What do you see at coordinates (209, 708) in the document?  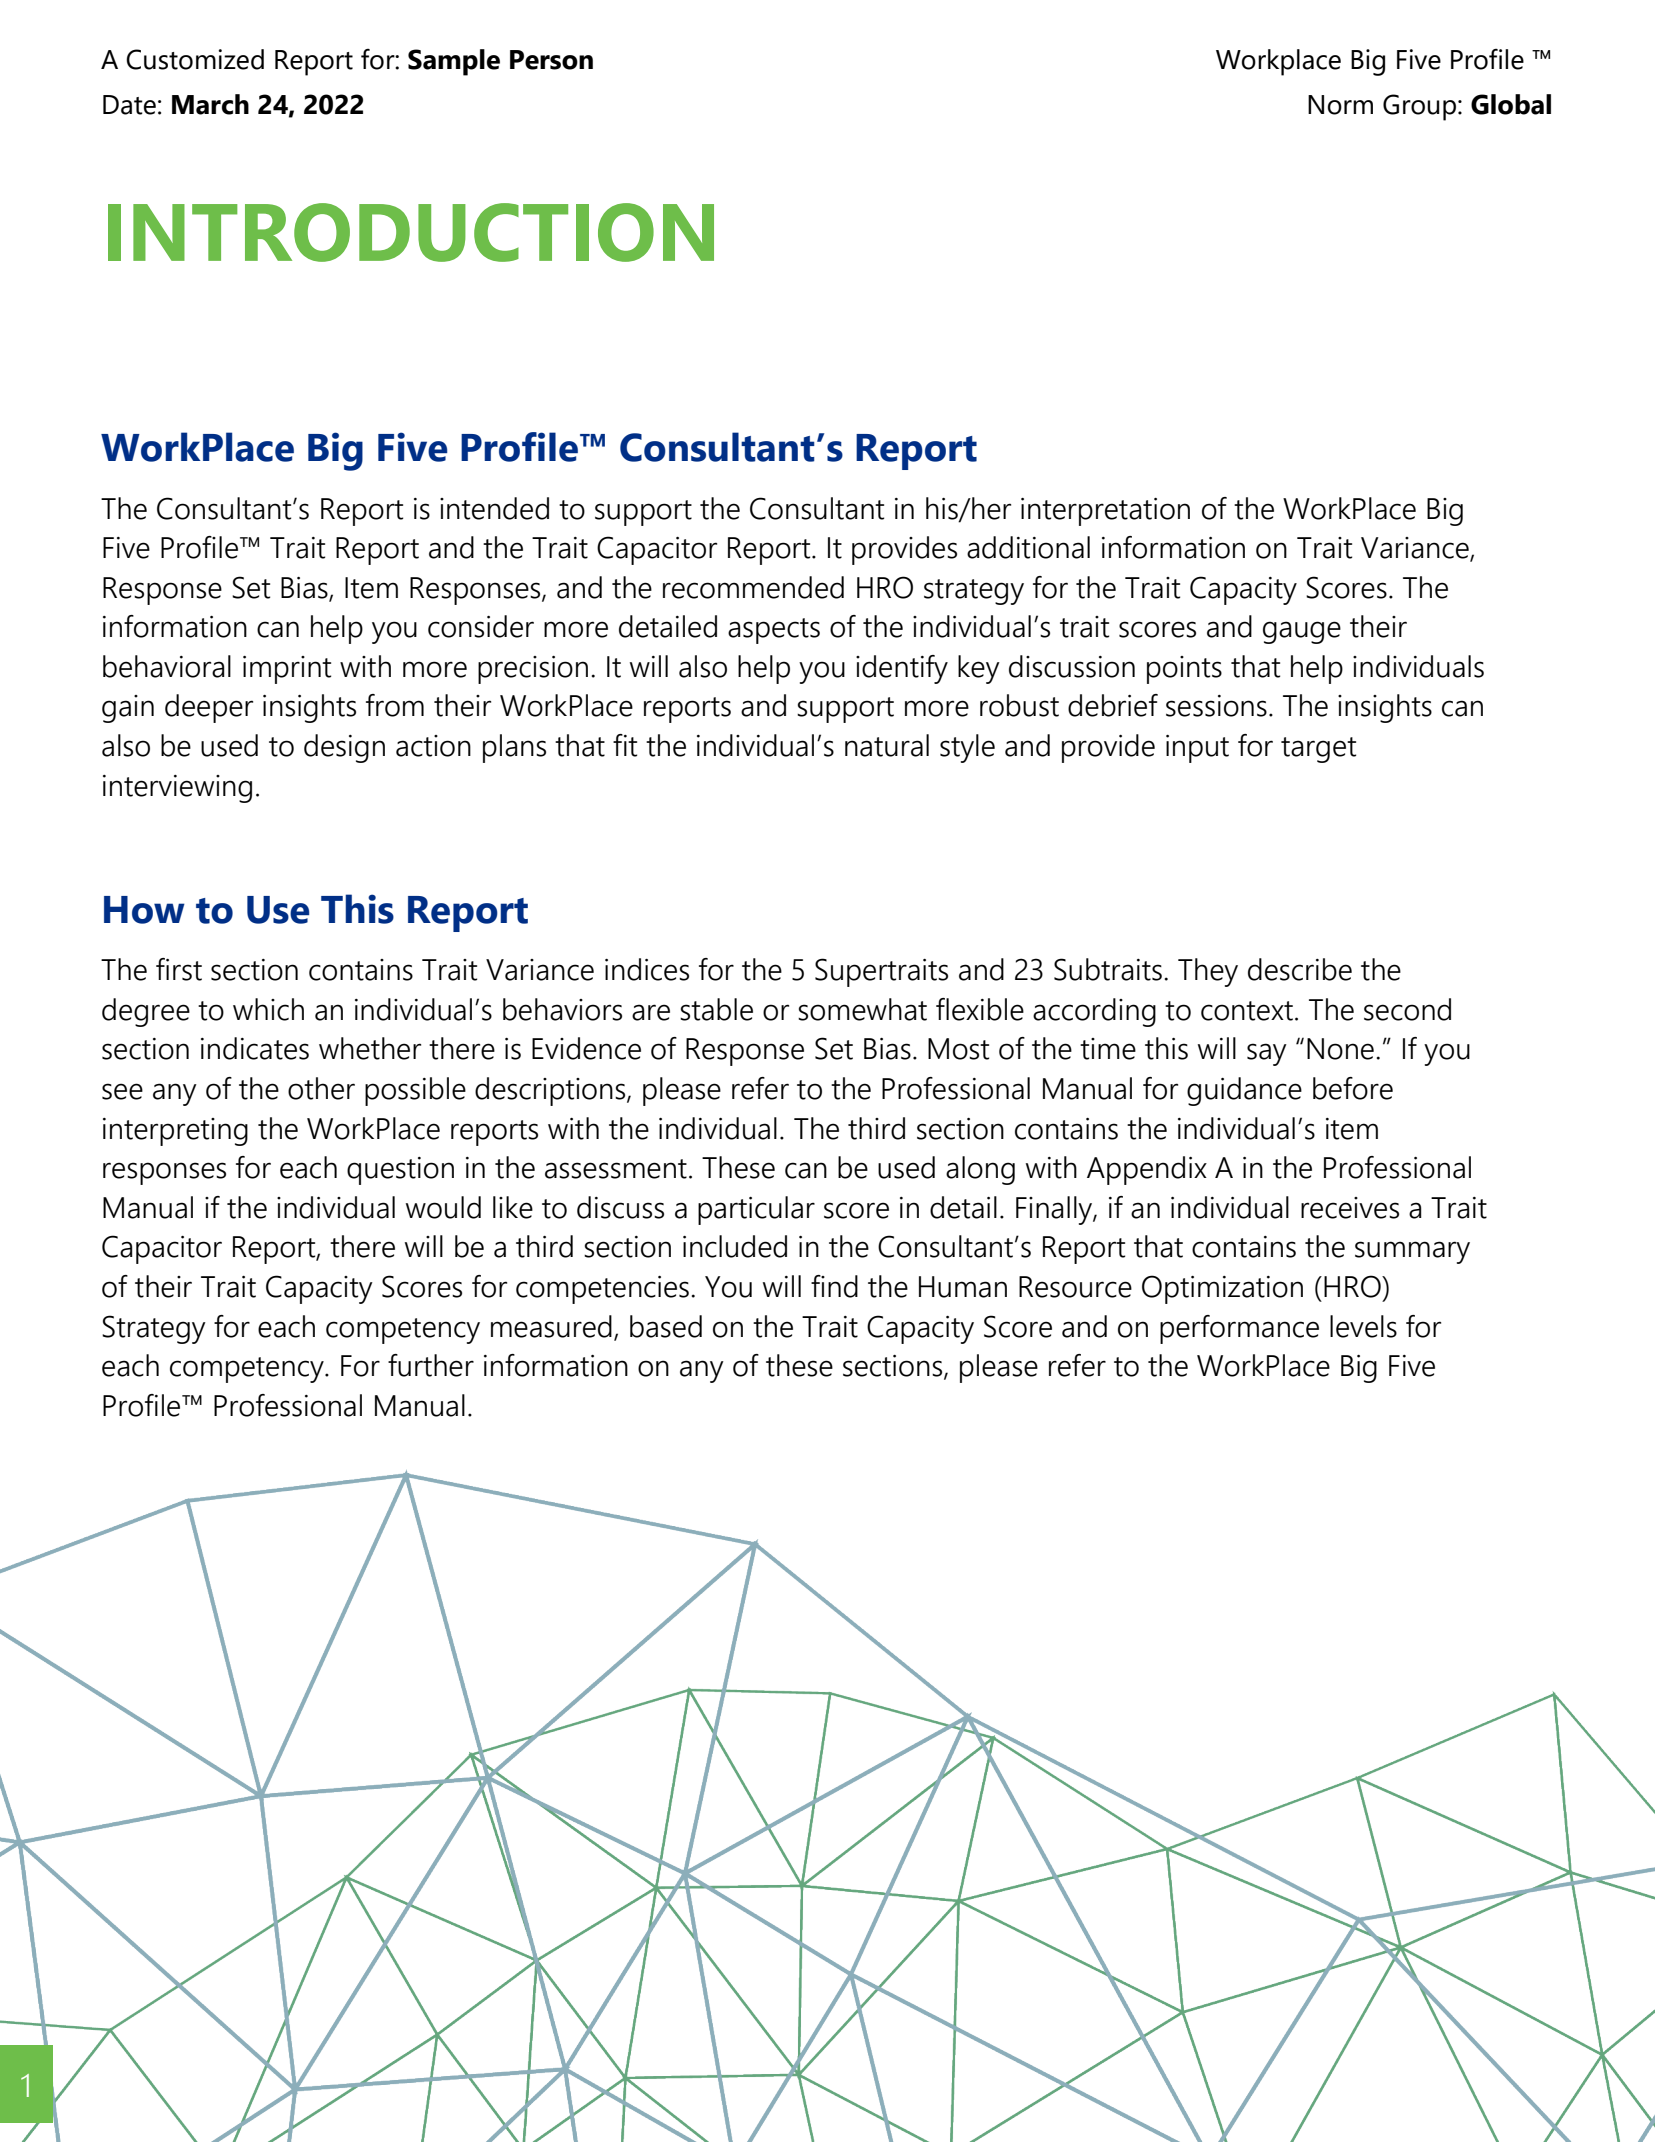 I see `deeper` at bounding box center [209, 708].
